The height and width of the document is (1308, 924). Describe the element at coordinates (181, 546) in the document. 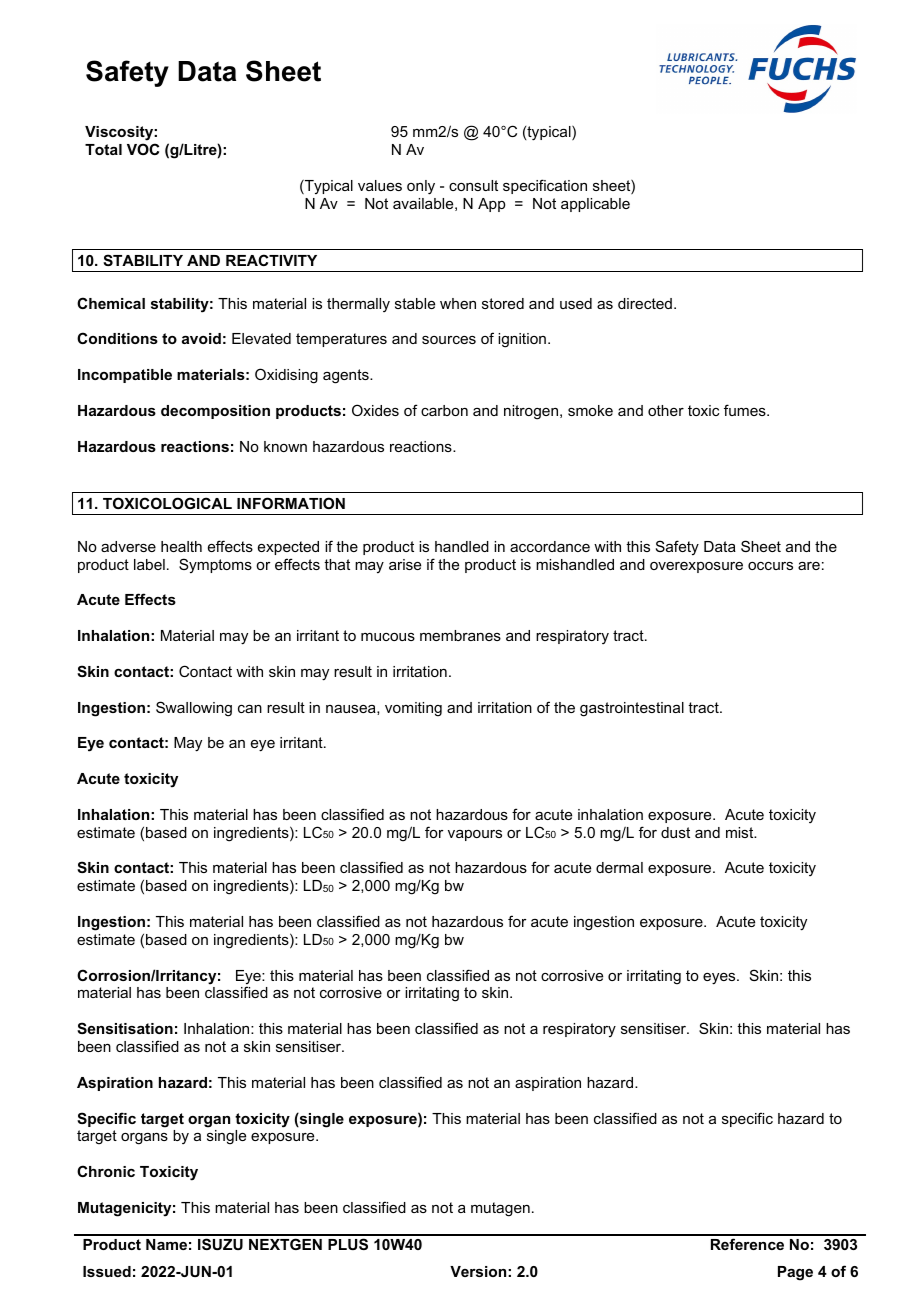

I see `health` at that location.
